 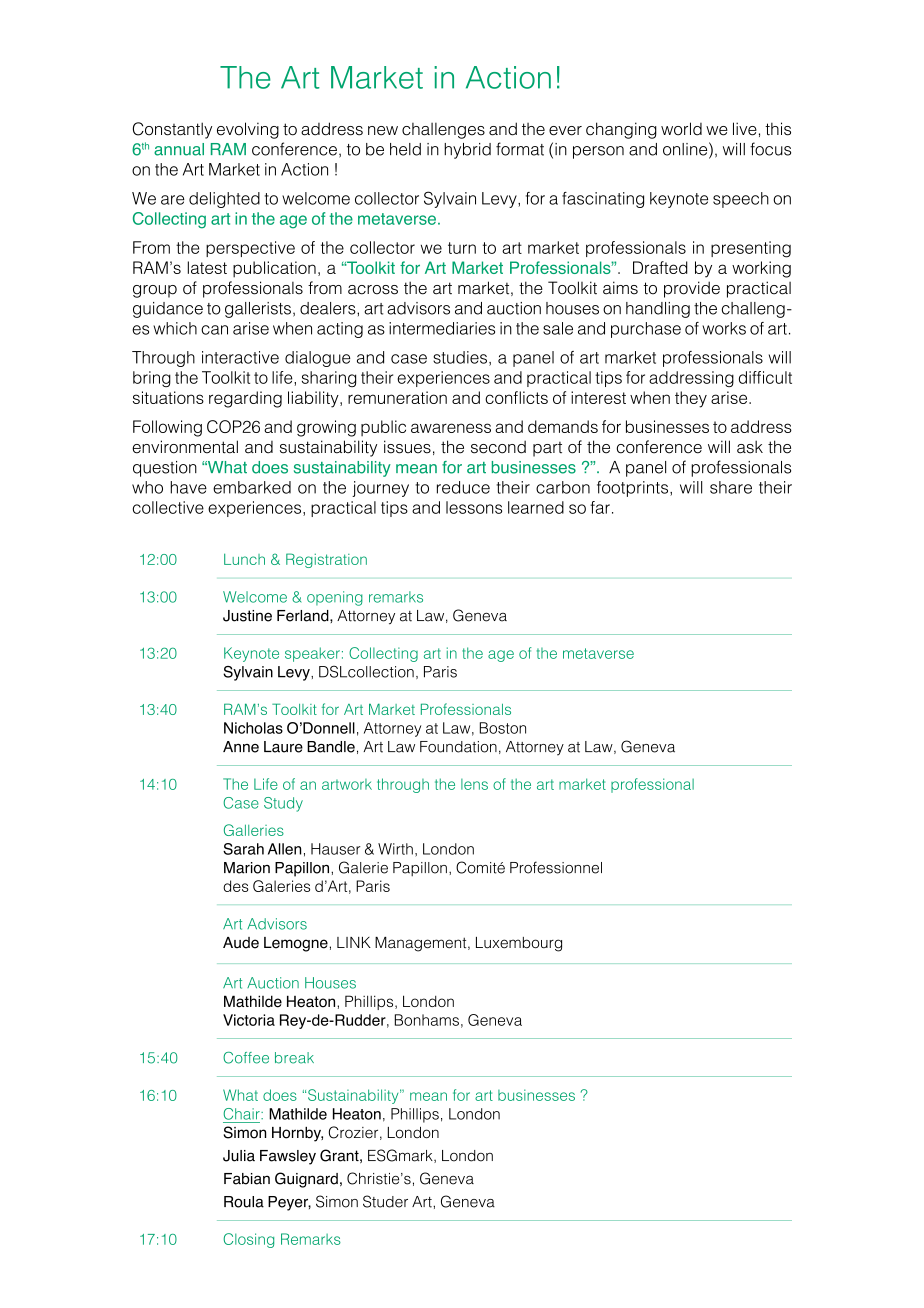 I want to click on lens, so click(x=474, y=784).
